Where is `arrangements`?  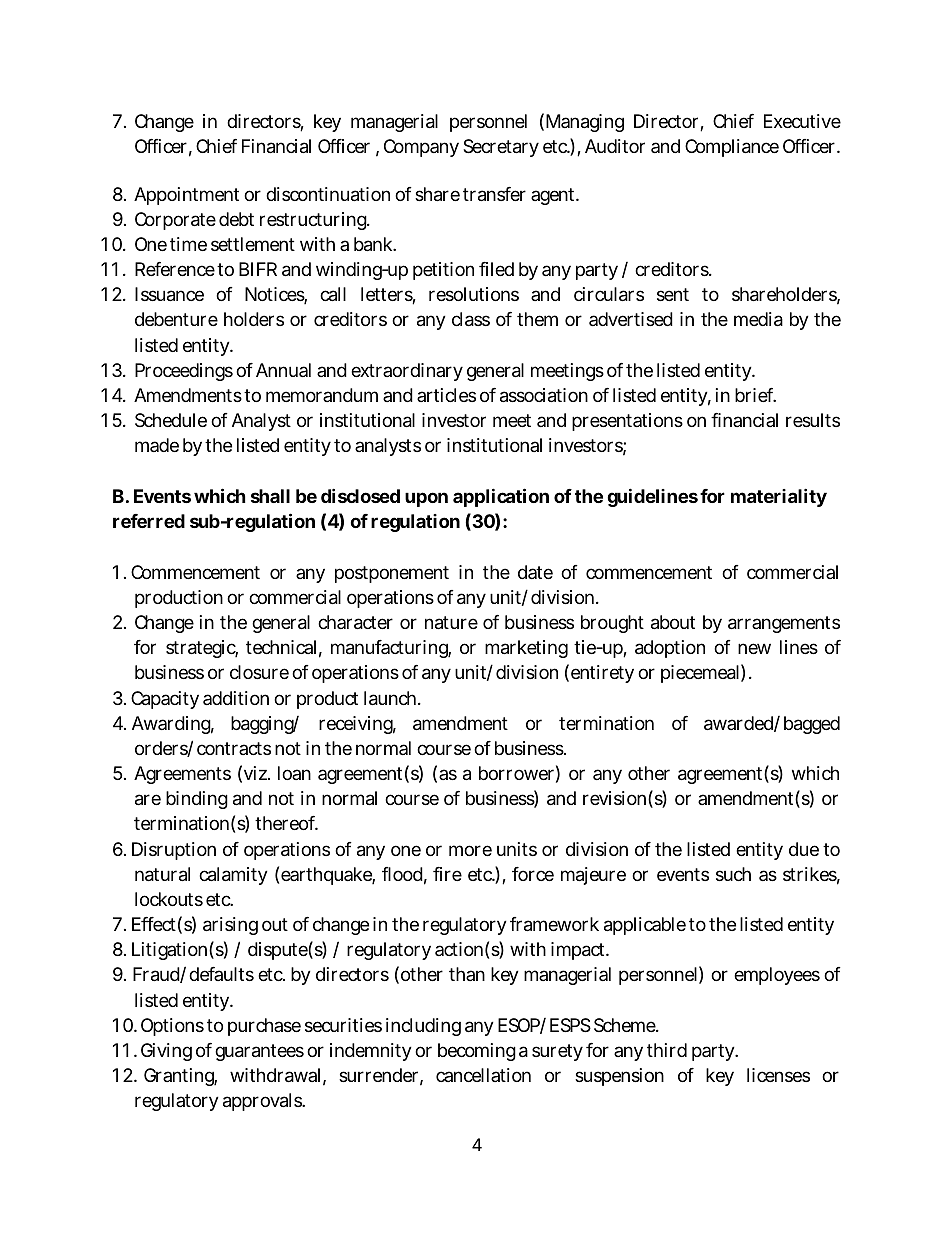 arrangements is located at coordinates (784, 624).
